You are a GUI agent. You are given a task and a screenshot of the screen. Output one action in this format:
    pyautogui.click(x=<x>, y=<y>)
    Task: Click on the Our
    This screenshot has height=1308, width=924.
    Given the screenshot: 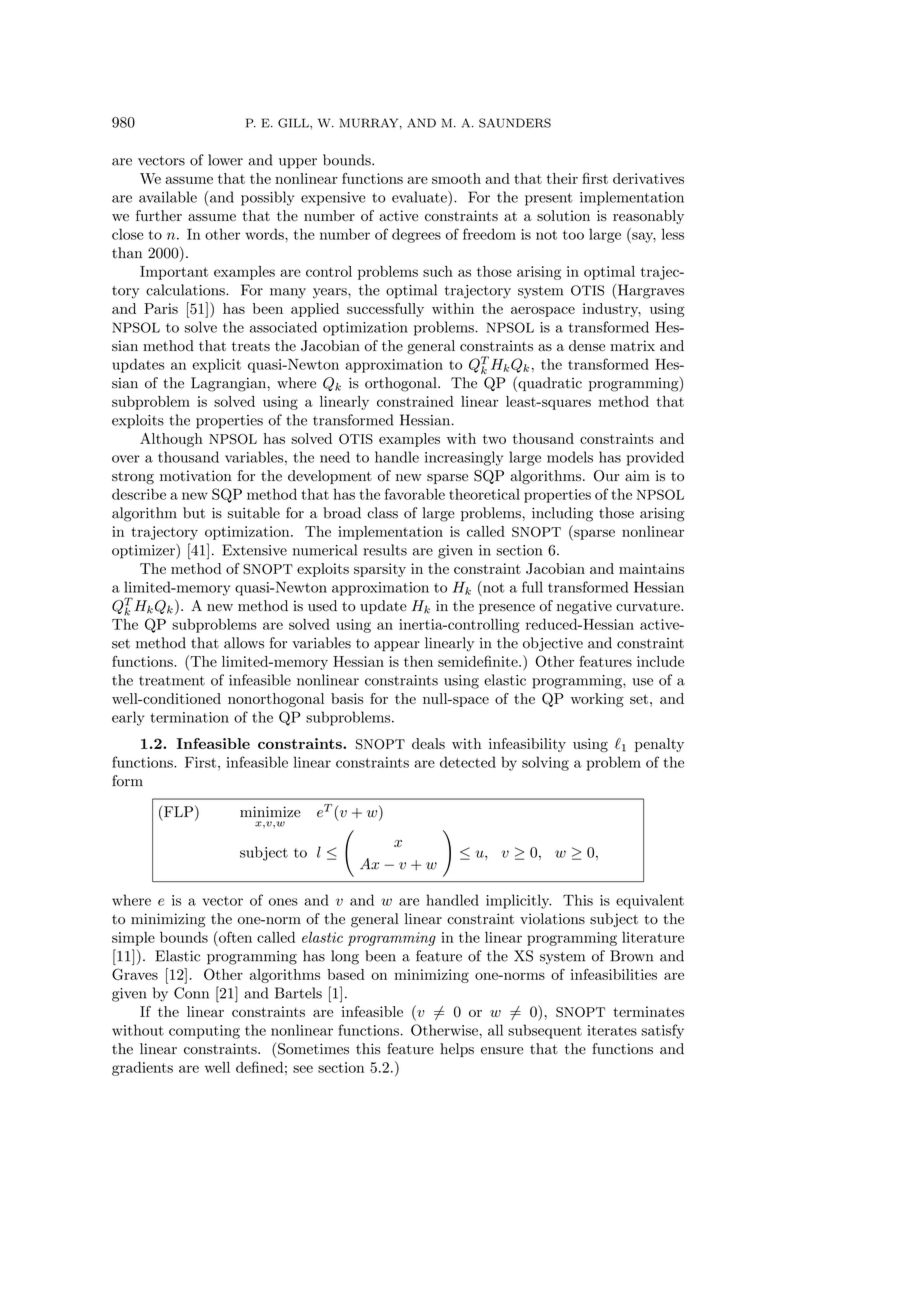 What is the action you would take?
    pyautogui.click(x=606, y=476)
